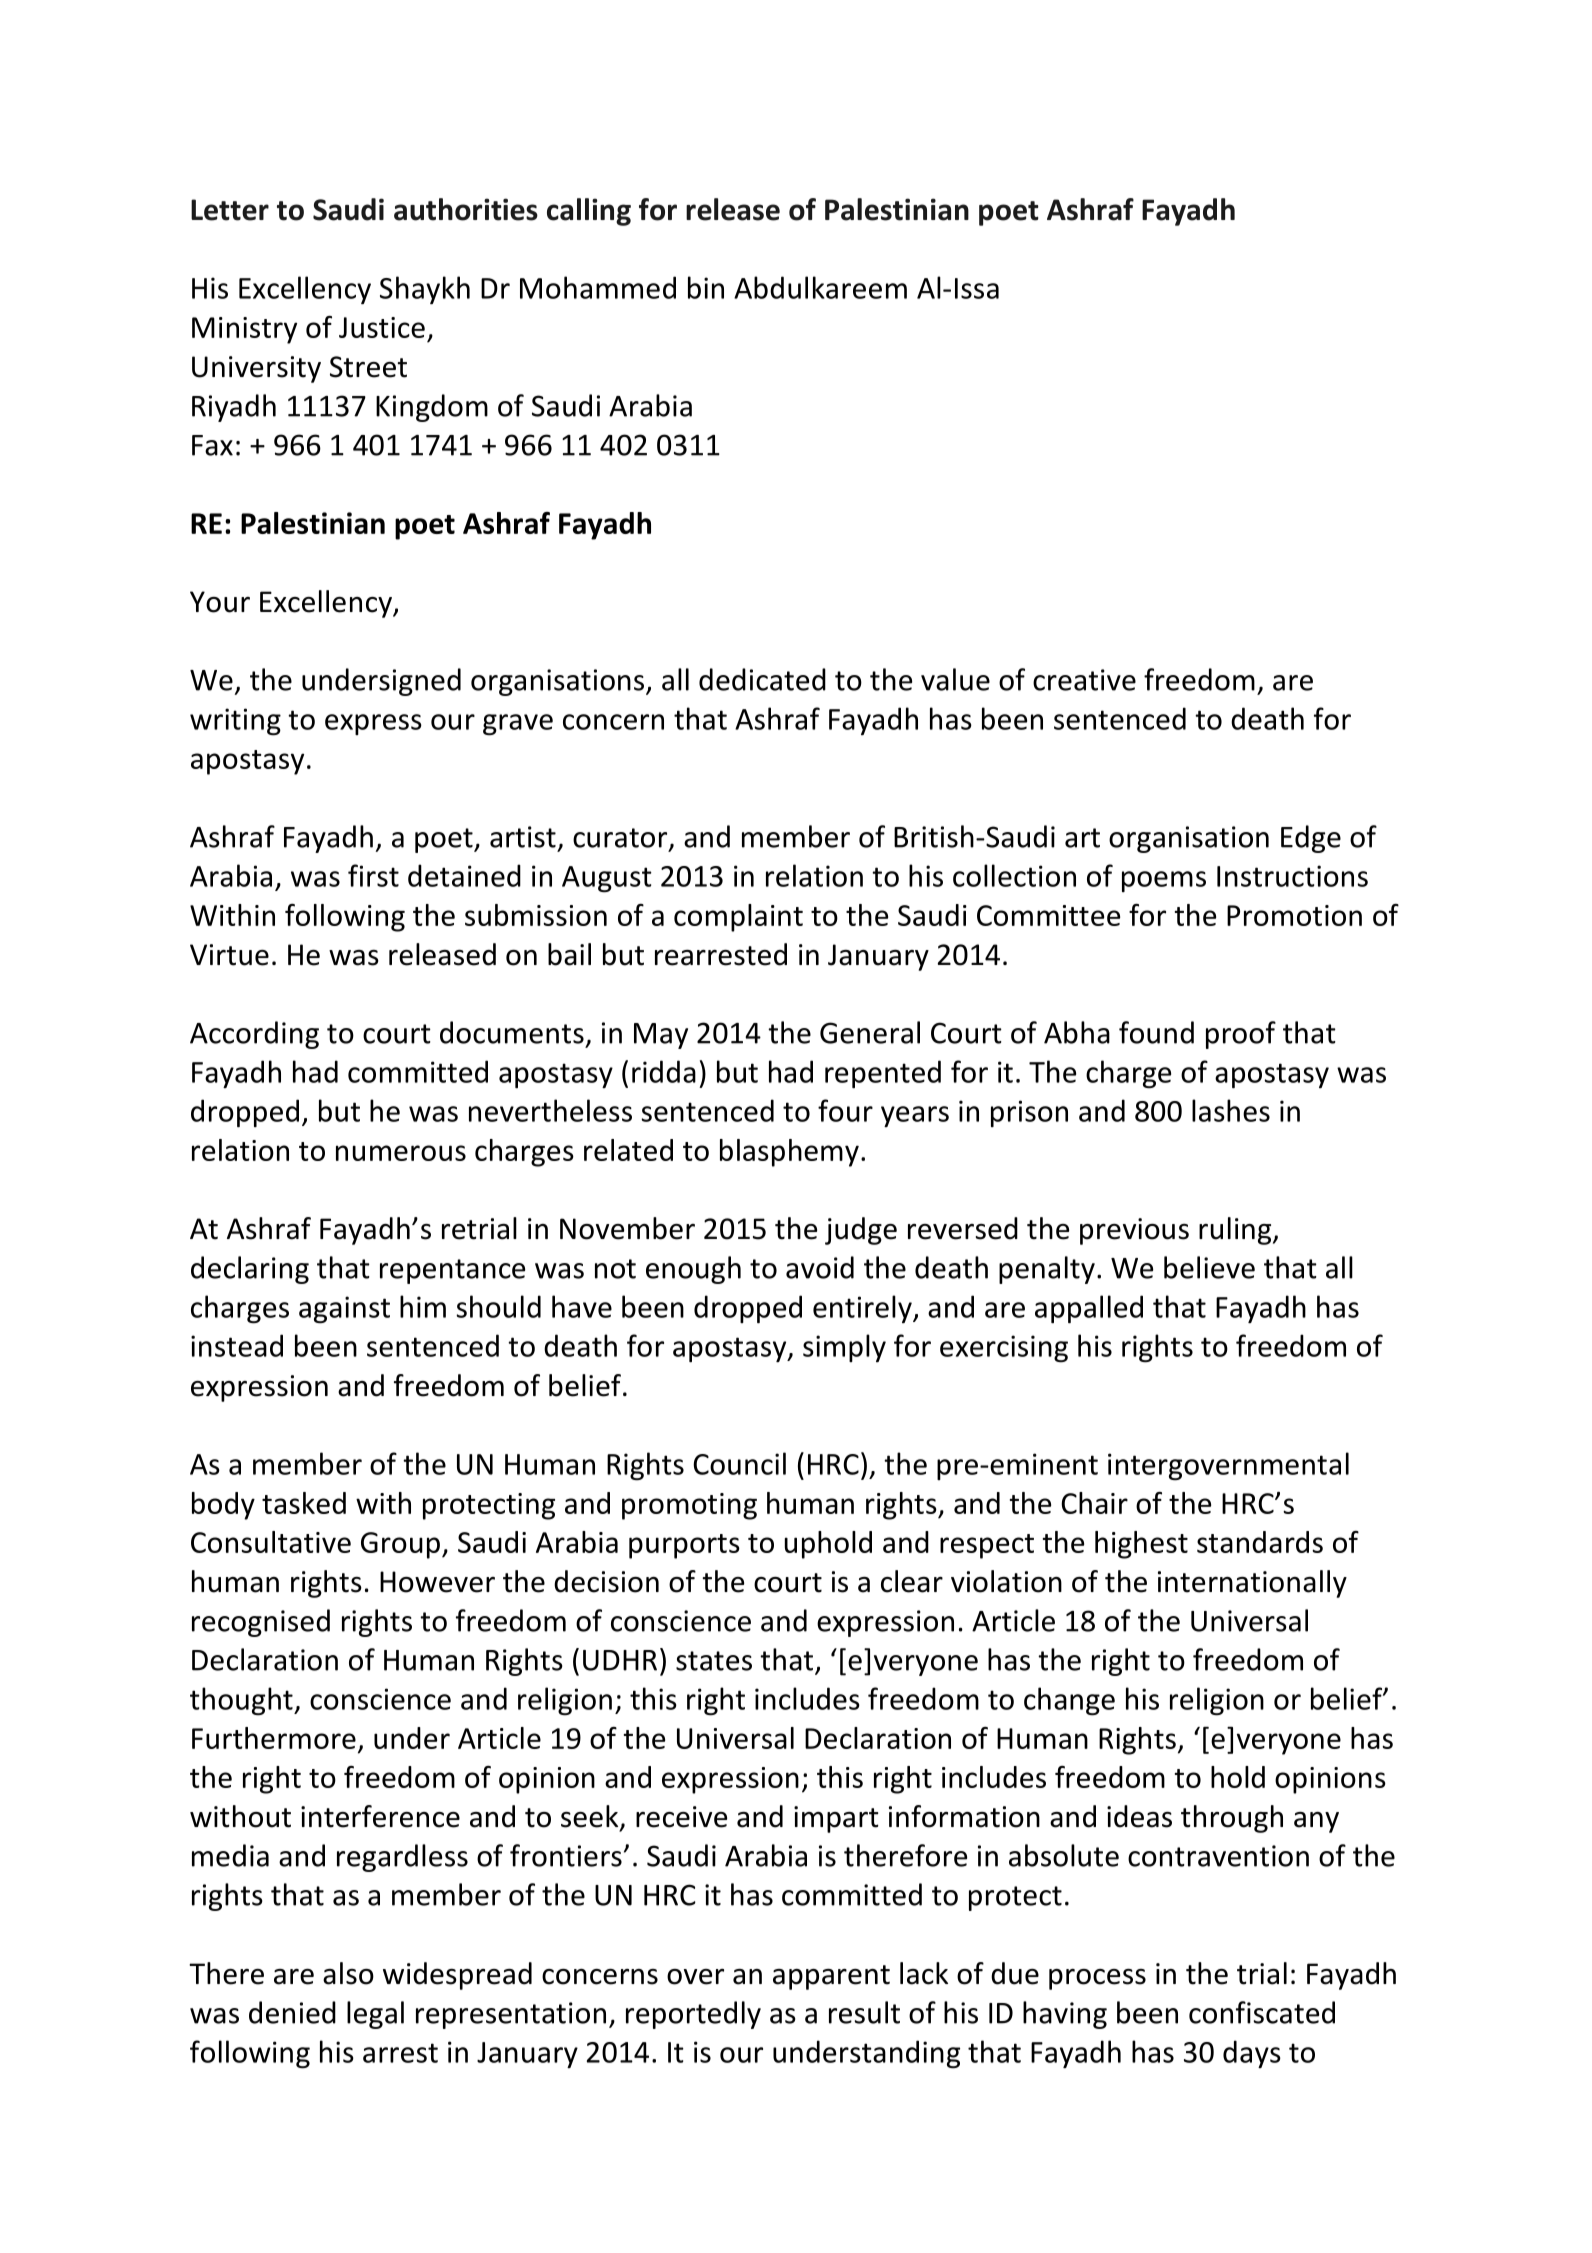 This screenshot has height=2253, width=1592. I want to click on apparent, so click(831, 1977).
